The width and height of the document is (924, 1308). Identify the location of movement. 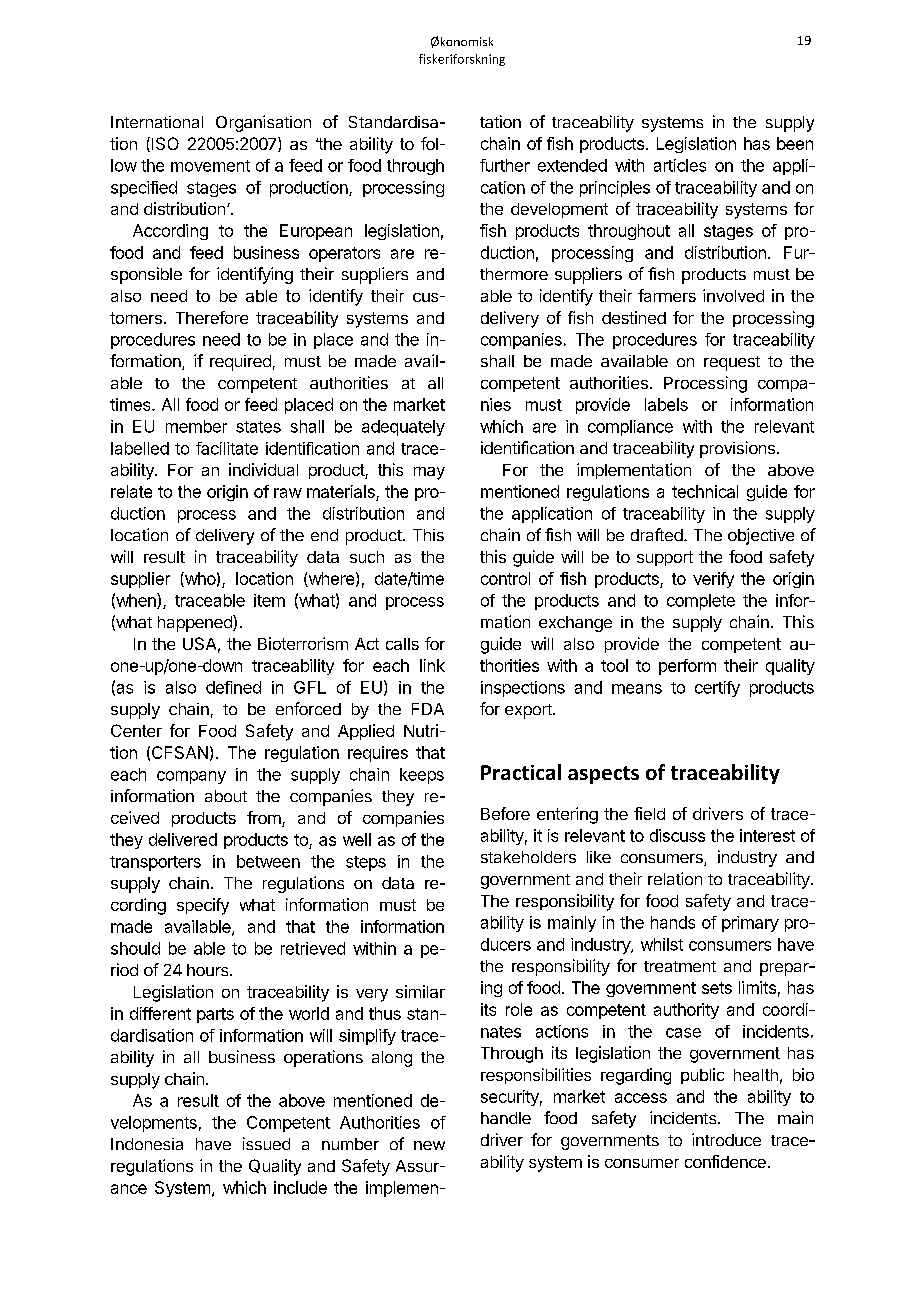
(210, 166).
